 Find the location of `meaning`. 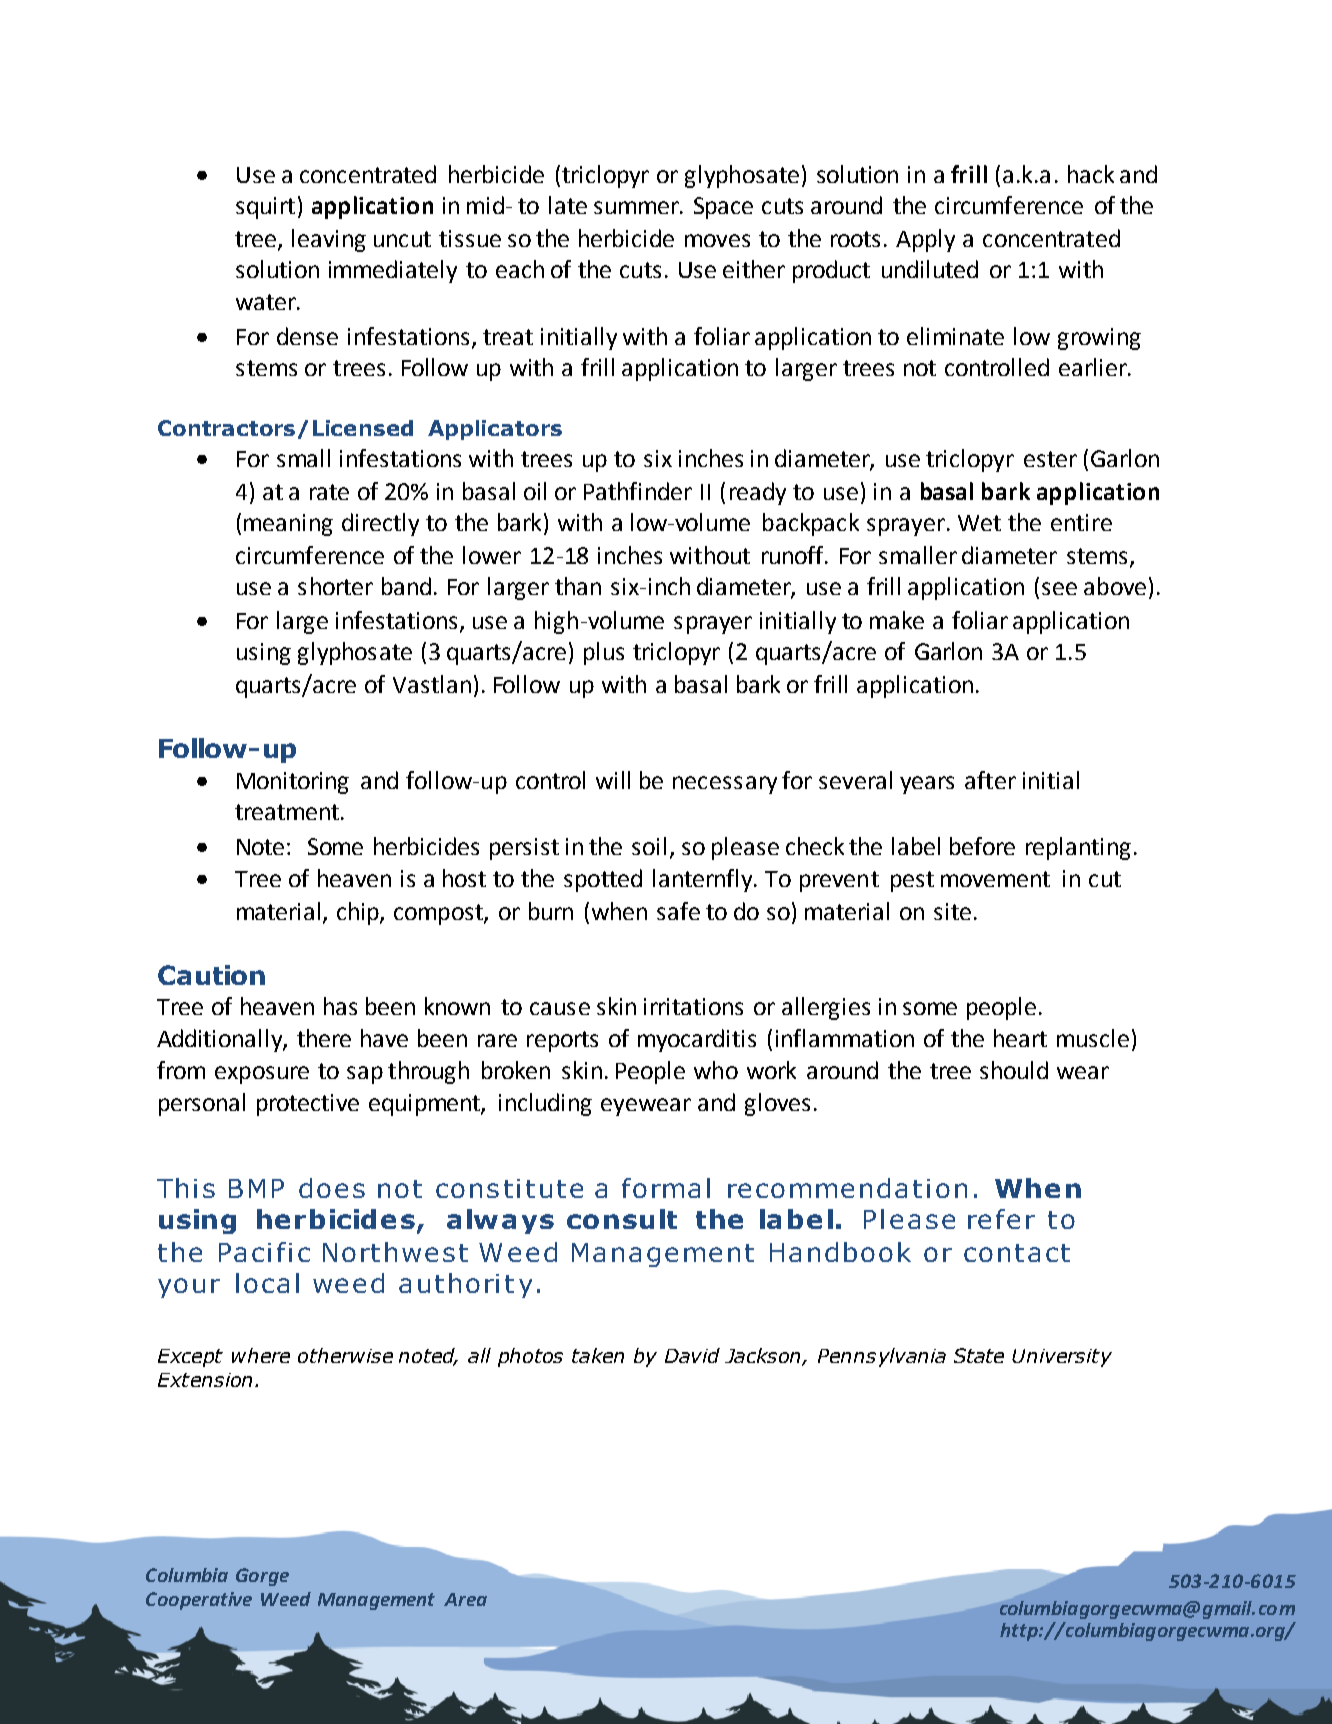

meaning is located at coordinates (288, 525).
